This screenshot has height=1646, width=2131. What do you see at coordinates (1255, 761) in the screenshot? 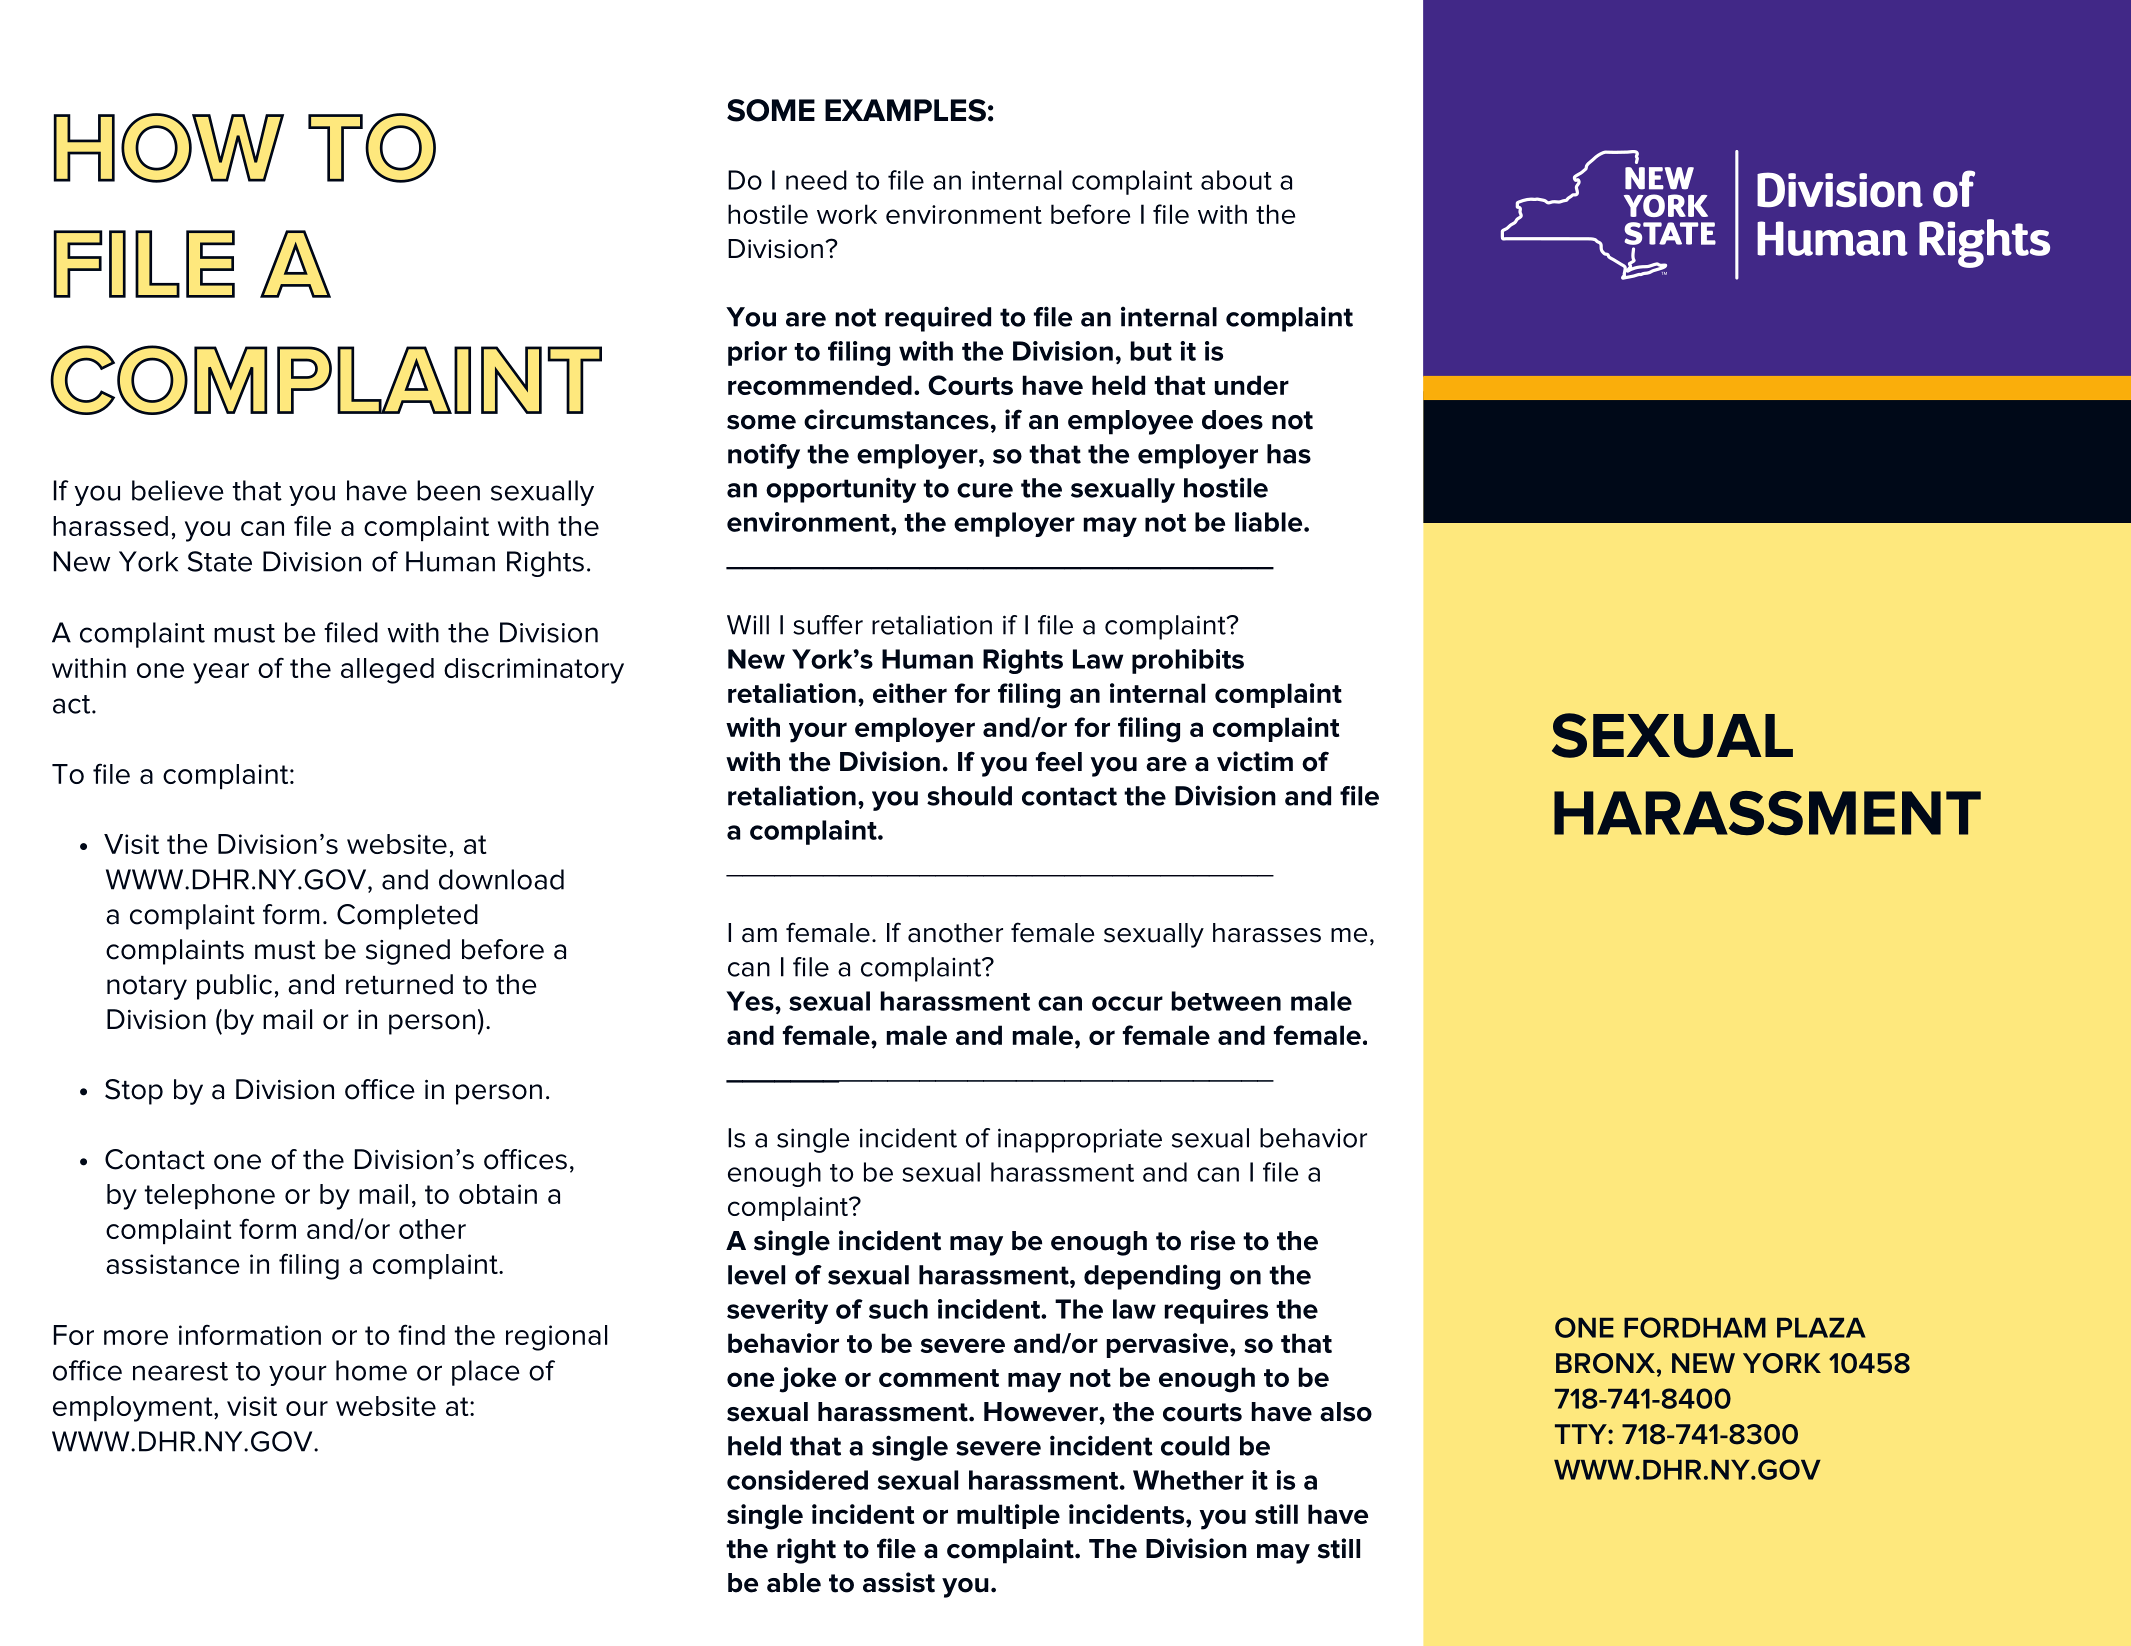
I see `victim` at bounding box center [1255, 761].
